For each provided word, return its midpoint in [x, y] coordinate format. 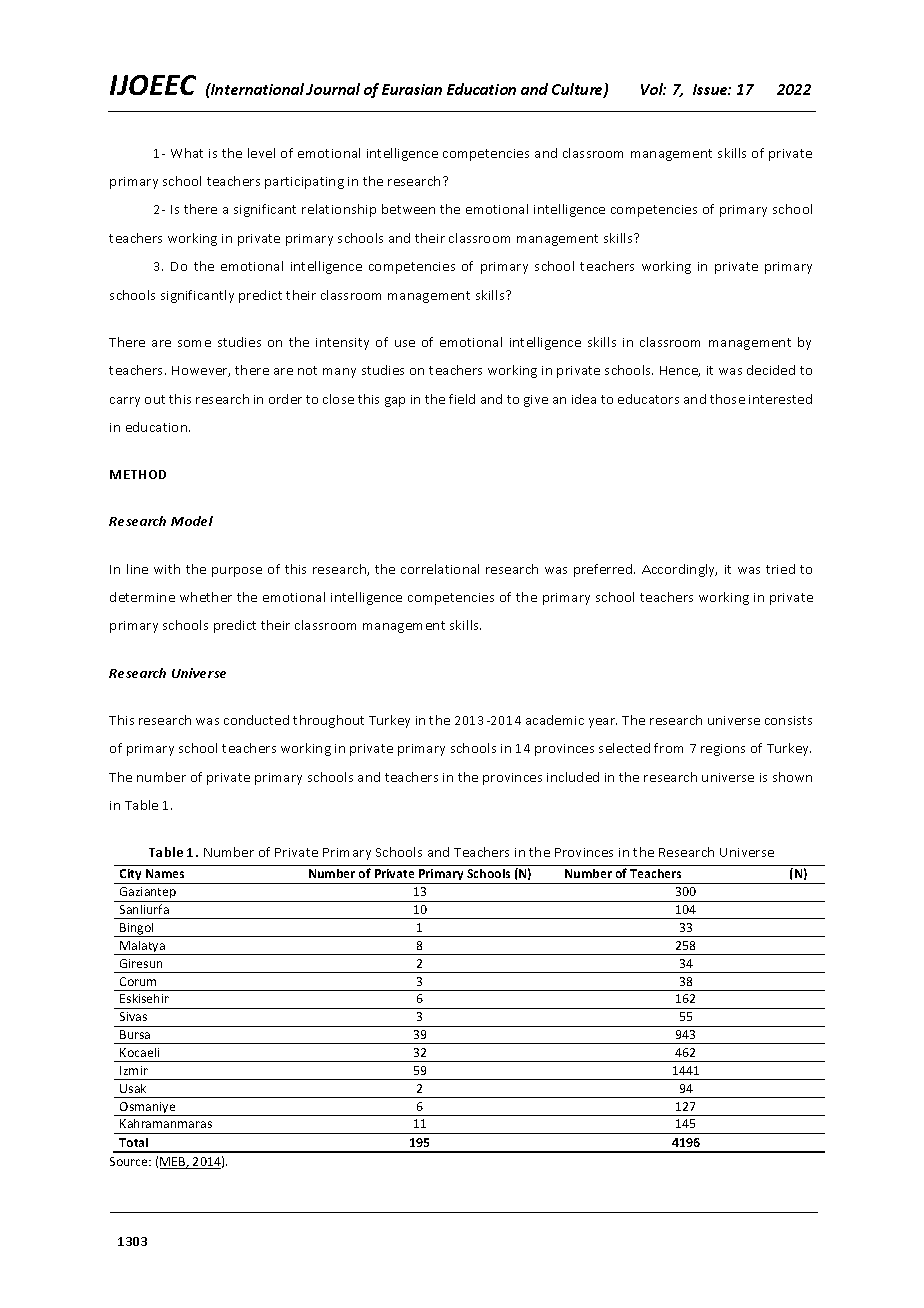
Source [130, 1161]
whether [206, 597]
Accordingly [679, 570]
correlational [440, 569]
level [261, 153]
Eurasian [412, 89]
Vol [653, 89]
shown [792, 777]
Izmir [134, 1070]
